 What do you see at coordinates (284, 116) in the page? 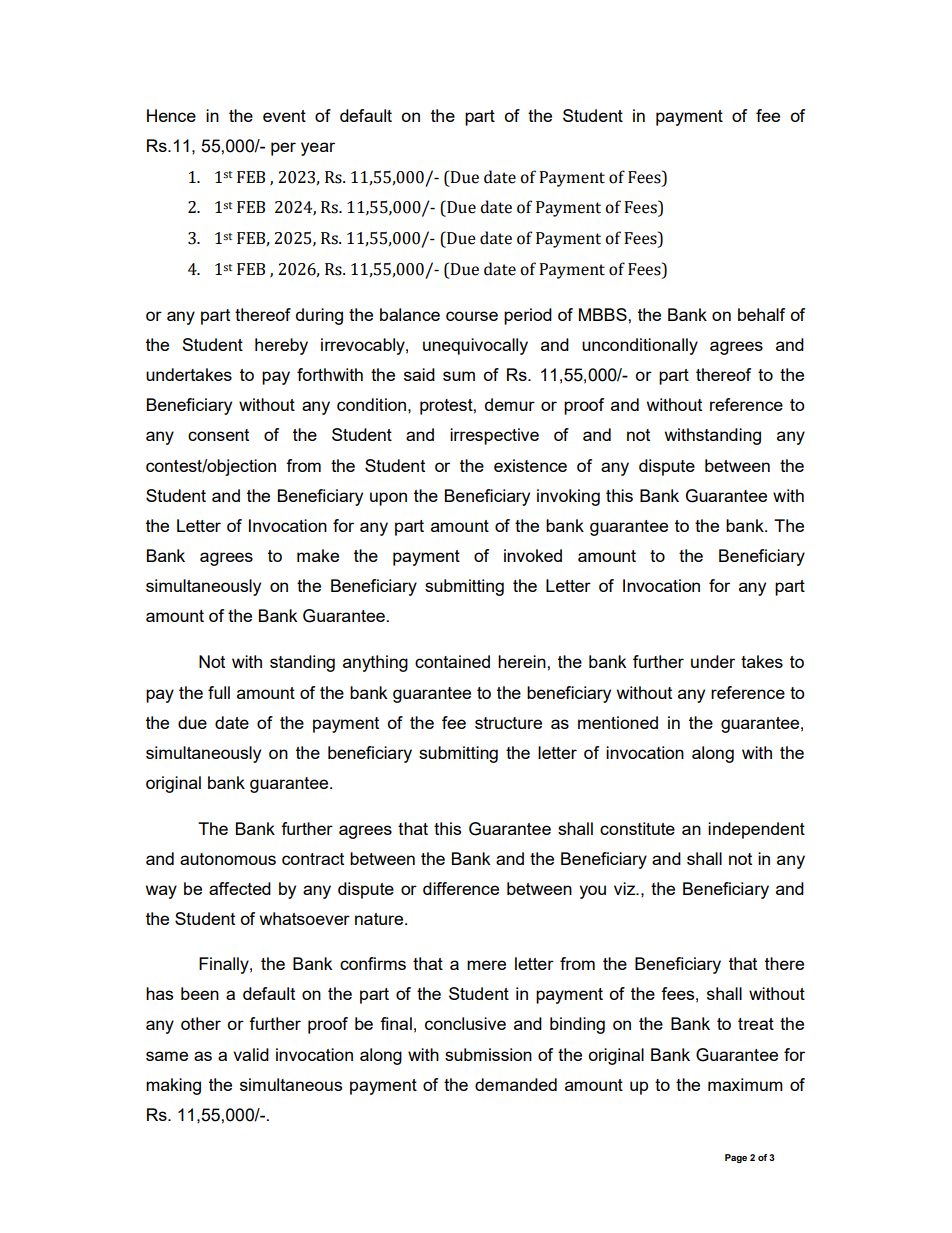
I see `event` at bounding box center [284, 116].
